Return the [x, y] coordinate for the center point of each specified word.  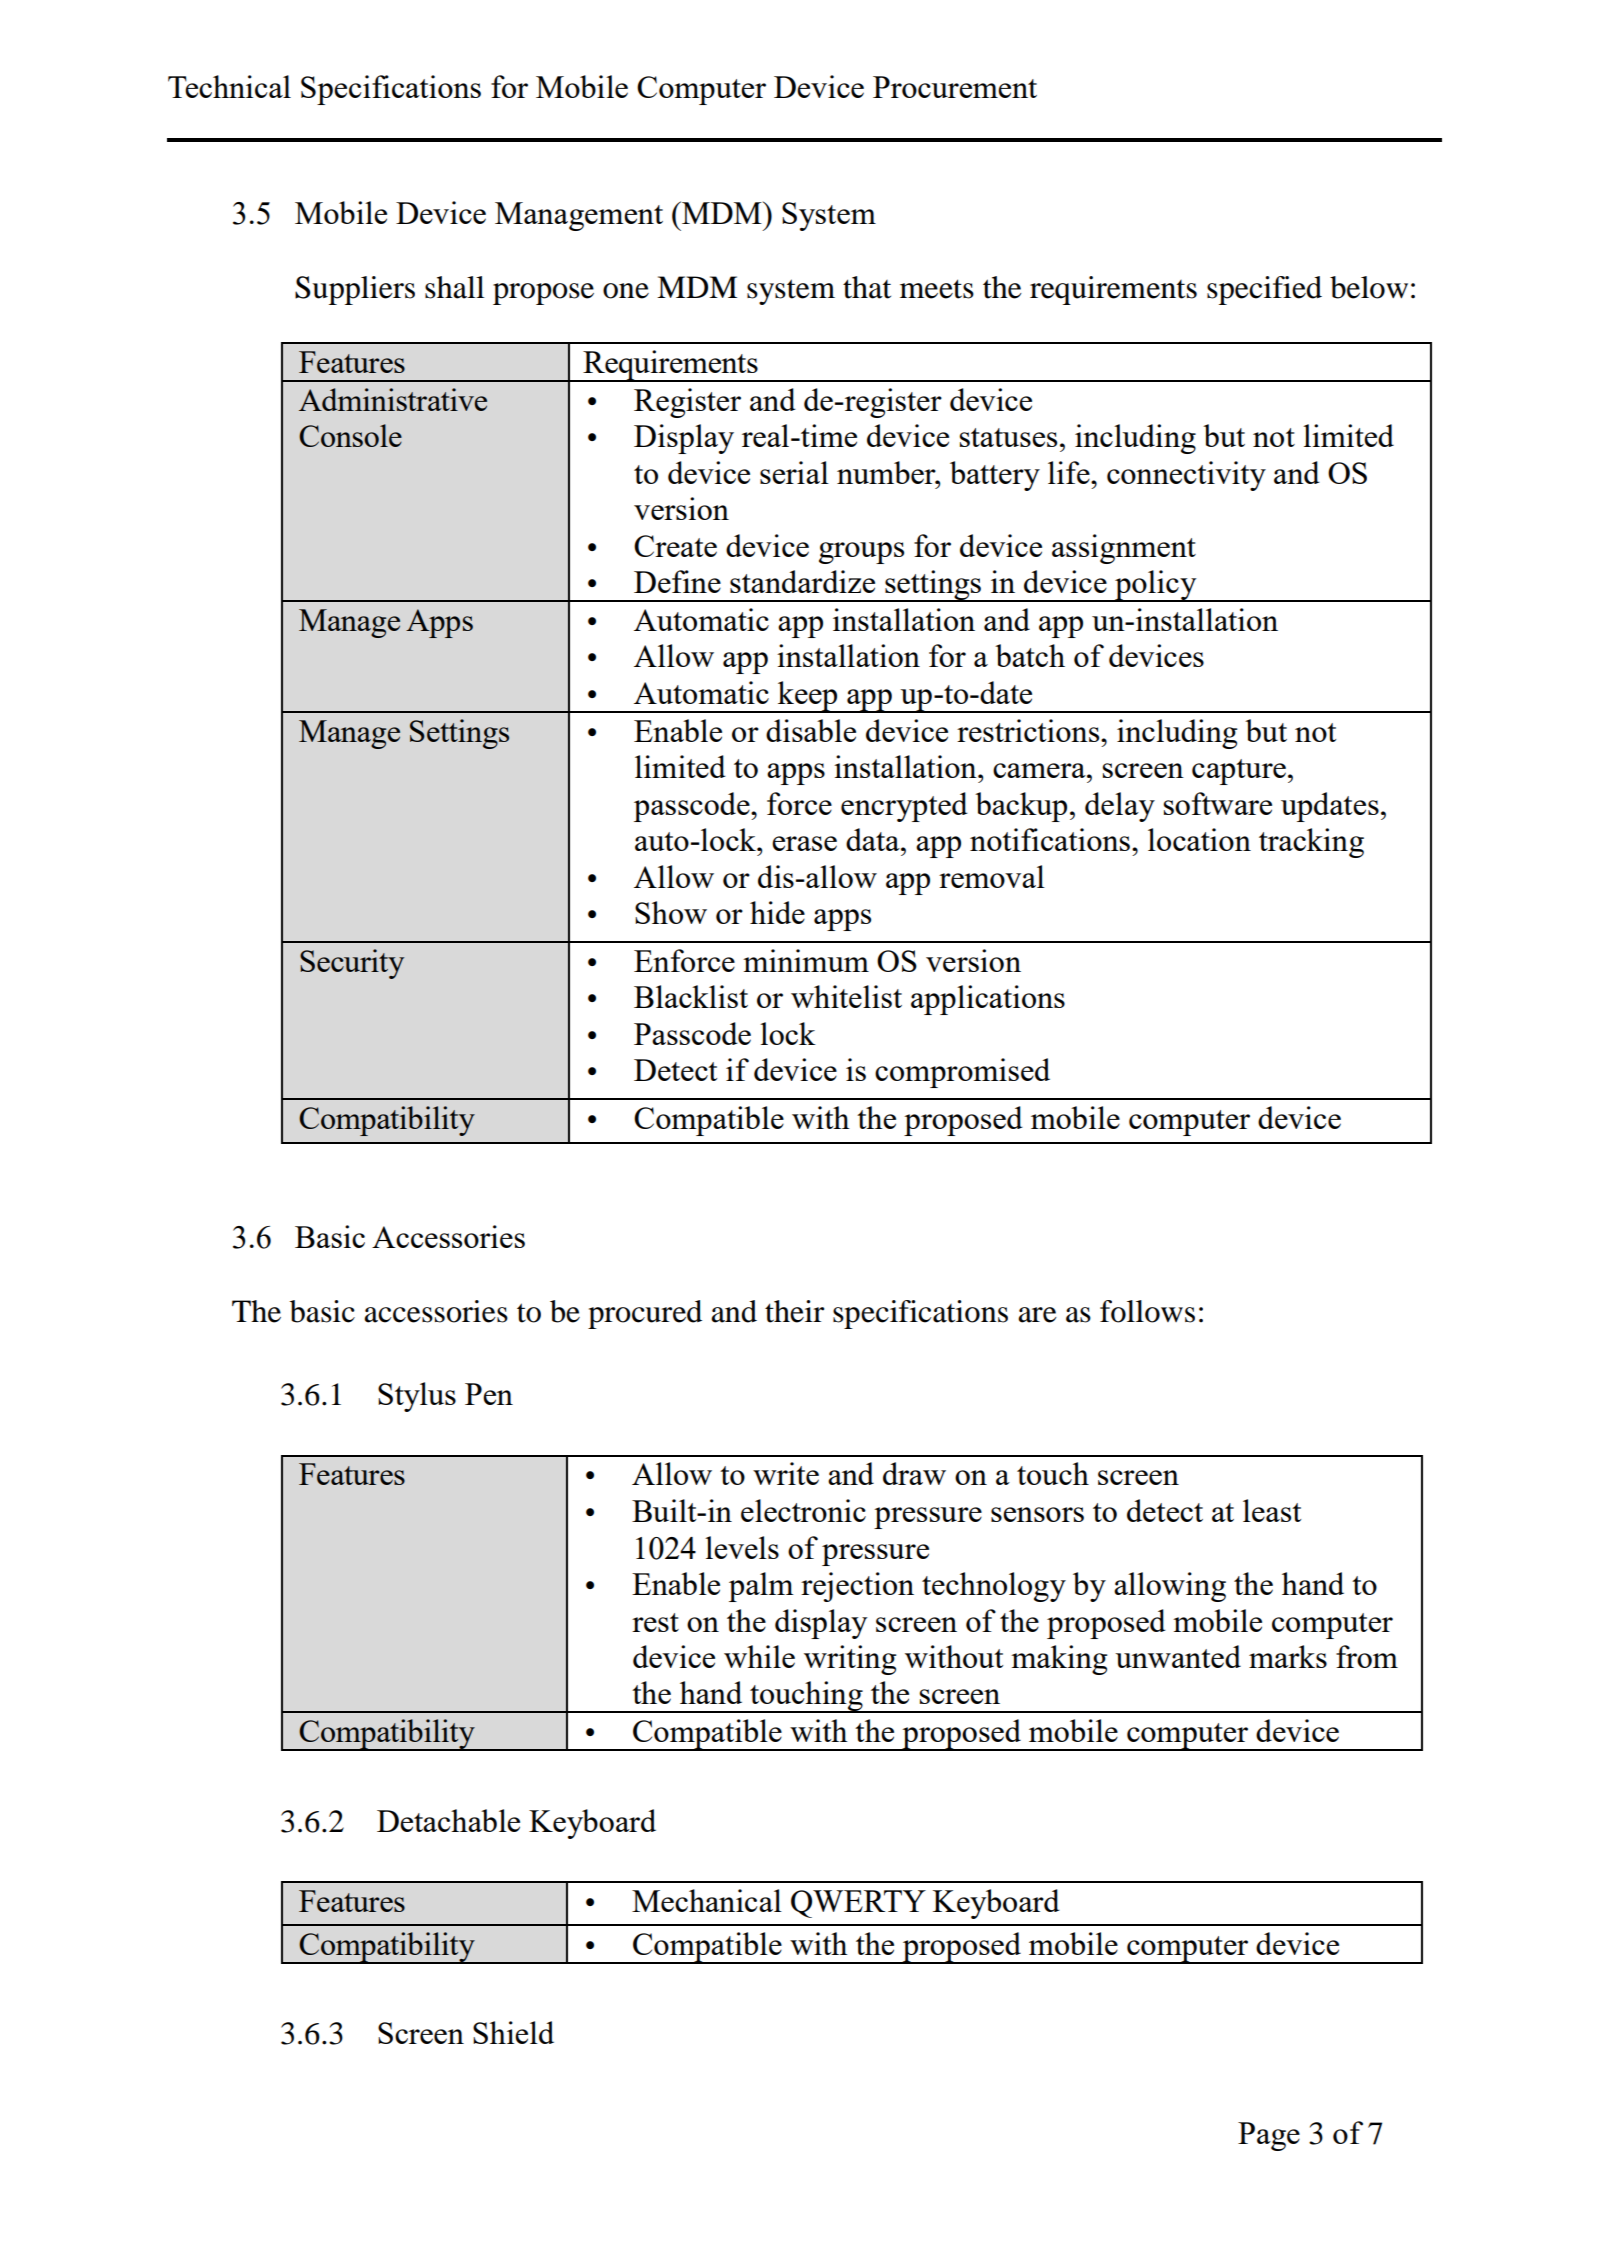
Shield [513, 2032]
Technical [229, 86]
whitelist [846, 996]
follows [1147, 1311]
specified [1264, 290]
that [867, 287]
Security [352, 964]
